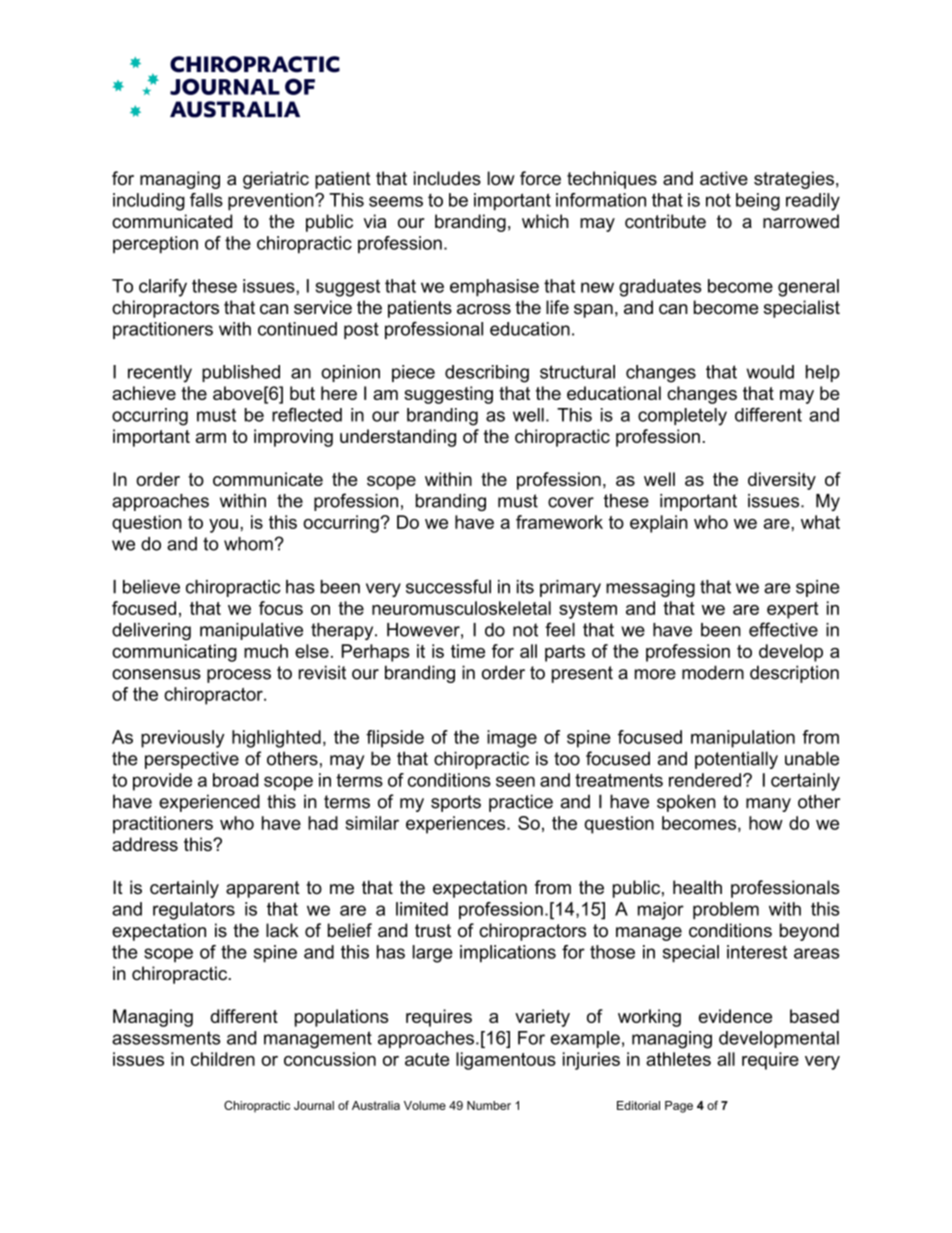 Image resolution: width=952 pixels, height=1233 pixels. Describe the element at coordinates (682, 417) in the document. I see `completely` at that location.
